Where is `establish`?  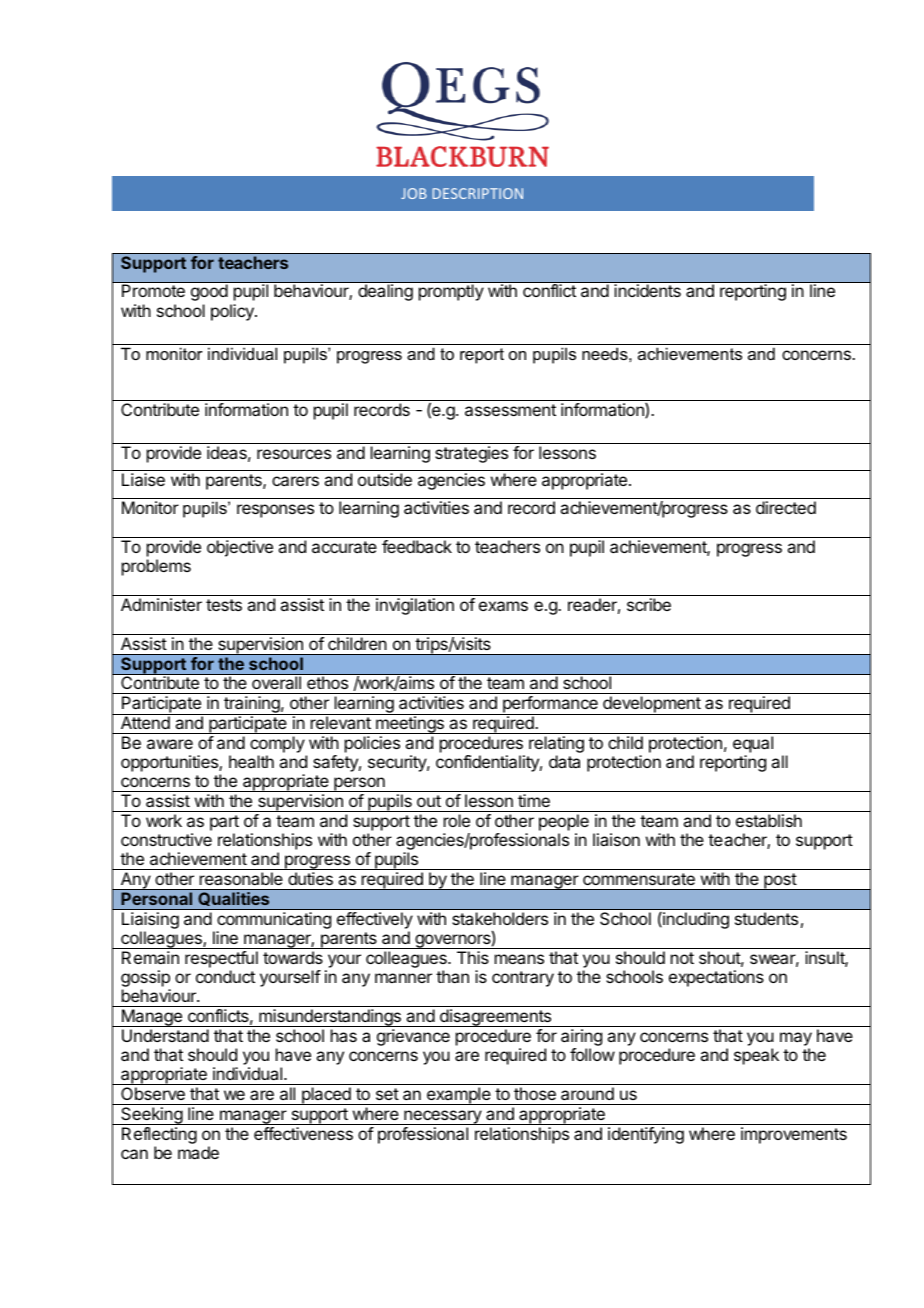
establish is located at coordinates (769, 820).
